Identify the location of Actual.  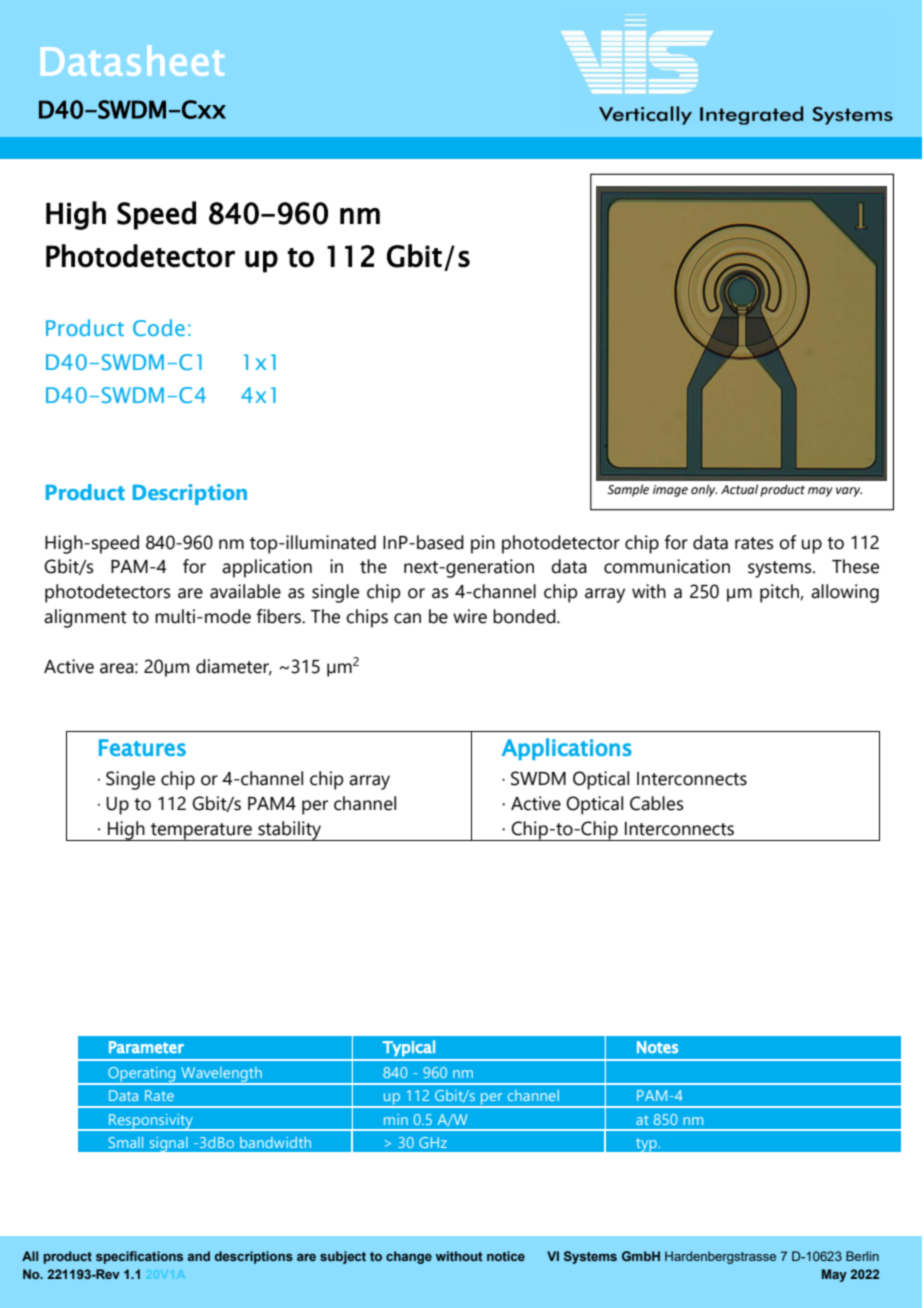
(739, 489).
